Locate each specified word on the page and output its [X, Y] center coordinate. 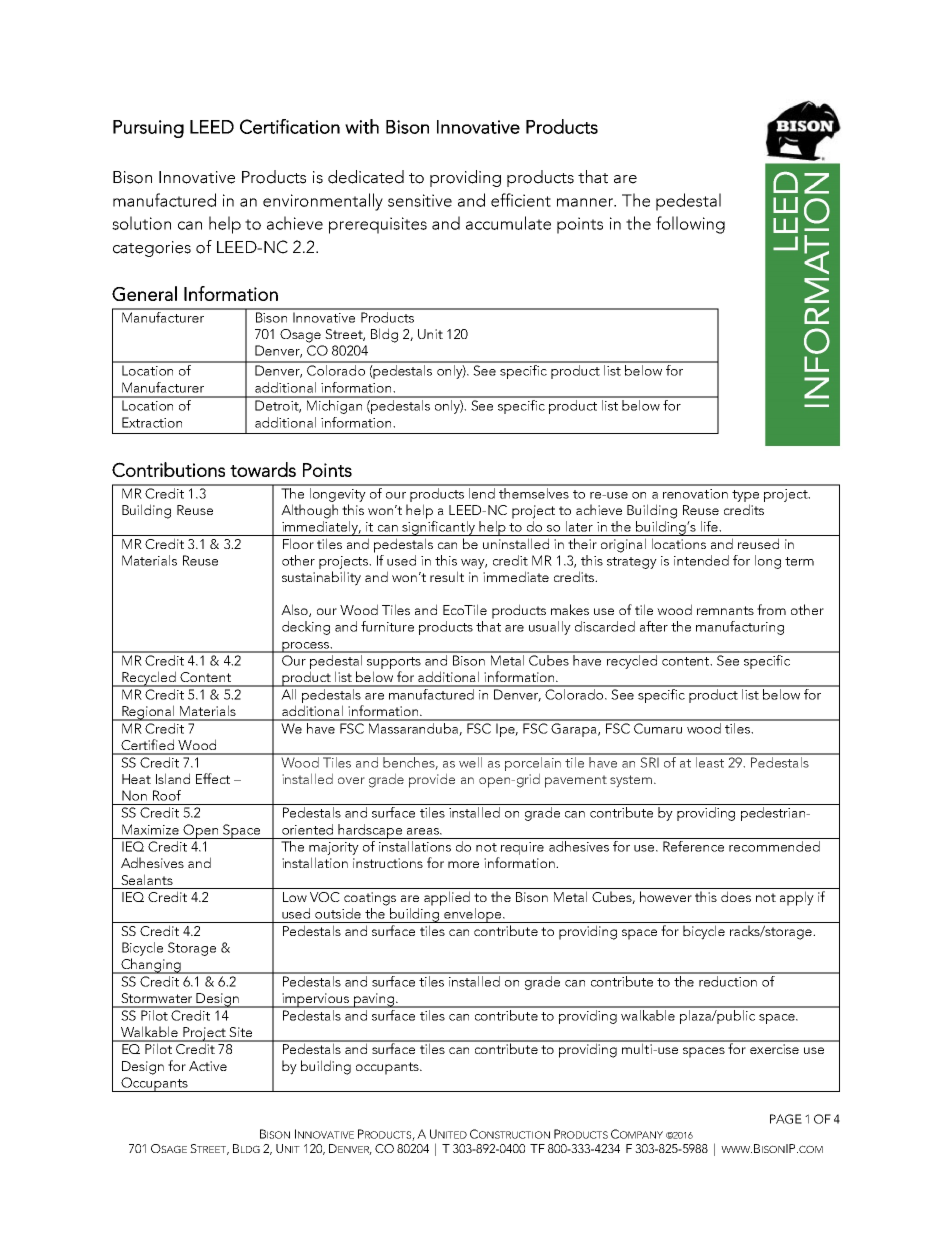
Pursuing [148, 129]
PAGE [786, 1119]
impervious [315, 1000]
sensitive [420, 200]
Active [208, 1066]
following [690, 225]
